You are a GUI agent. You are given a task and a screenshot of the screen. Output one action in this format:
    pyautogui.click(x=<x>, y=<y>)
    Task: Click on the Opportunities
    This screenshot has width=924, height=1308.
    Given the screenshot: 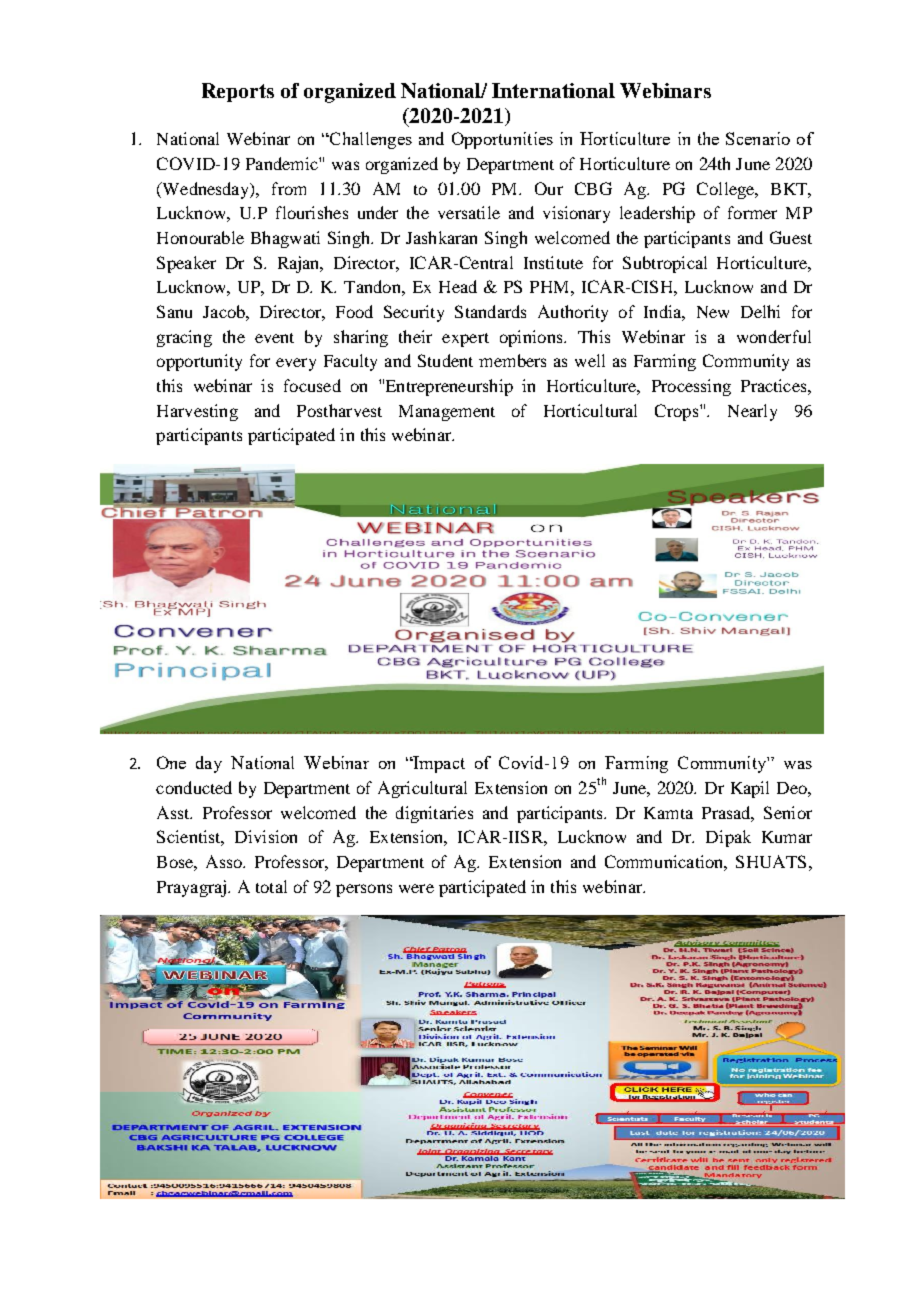 What is the action you would take?
    pyautogui.click(x=502, y=140)
